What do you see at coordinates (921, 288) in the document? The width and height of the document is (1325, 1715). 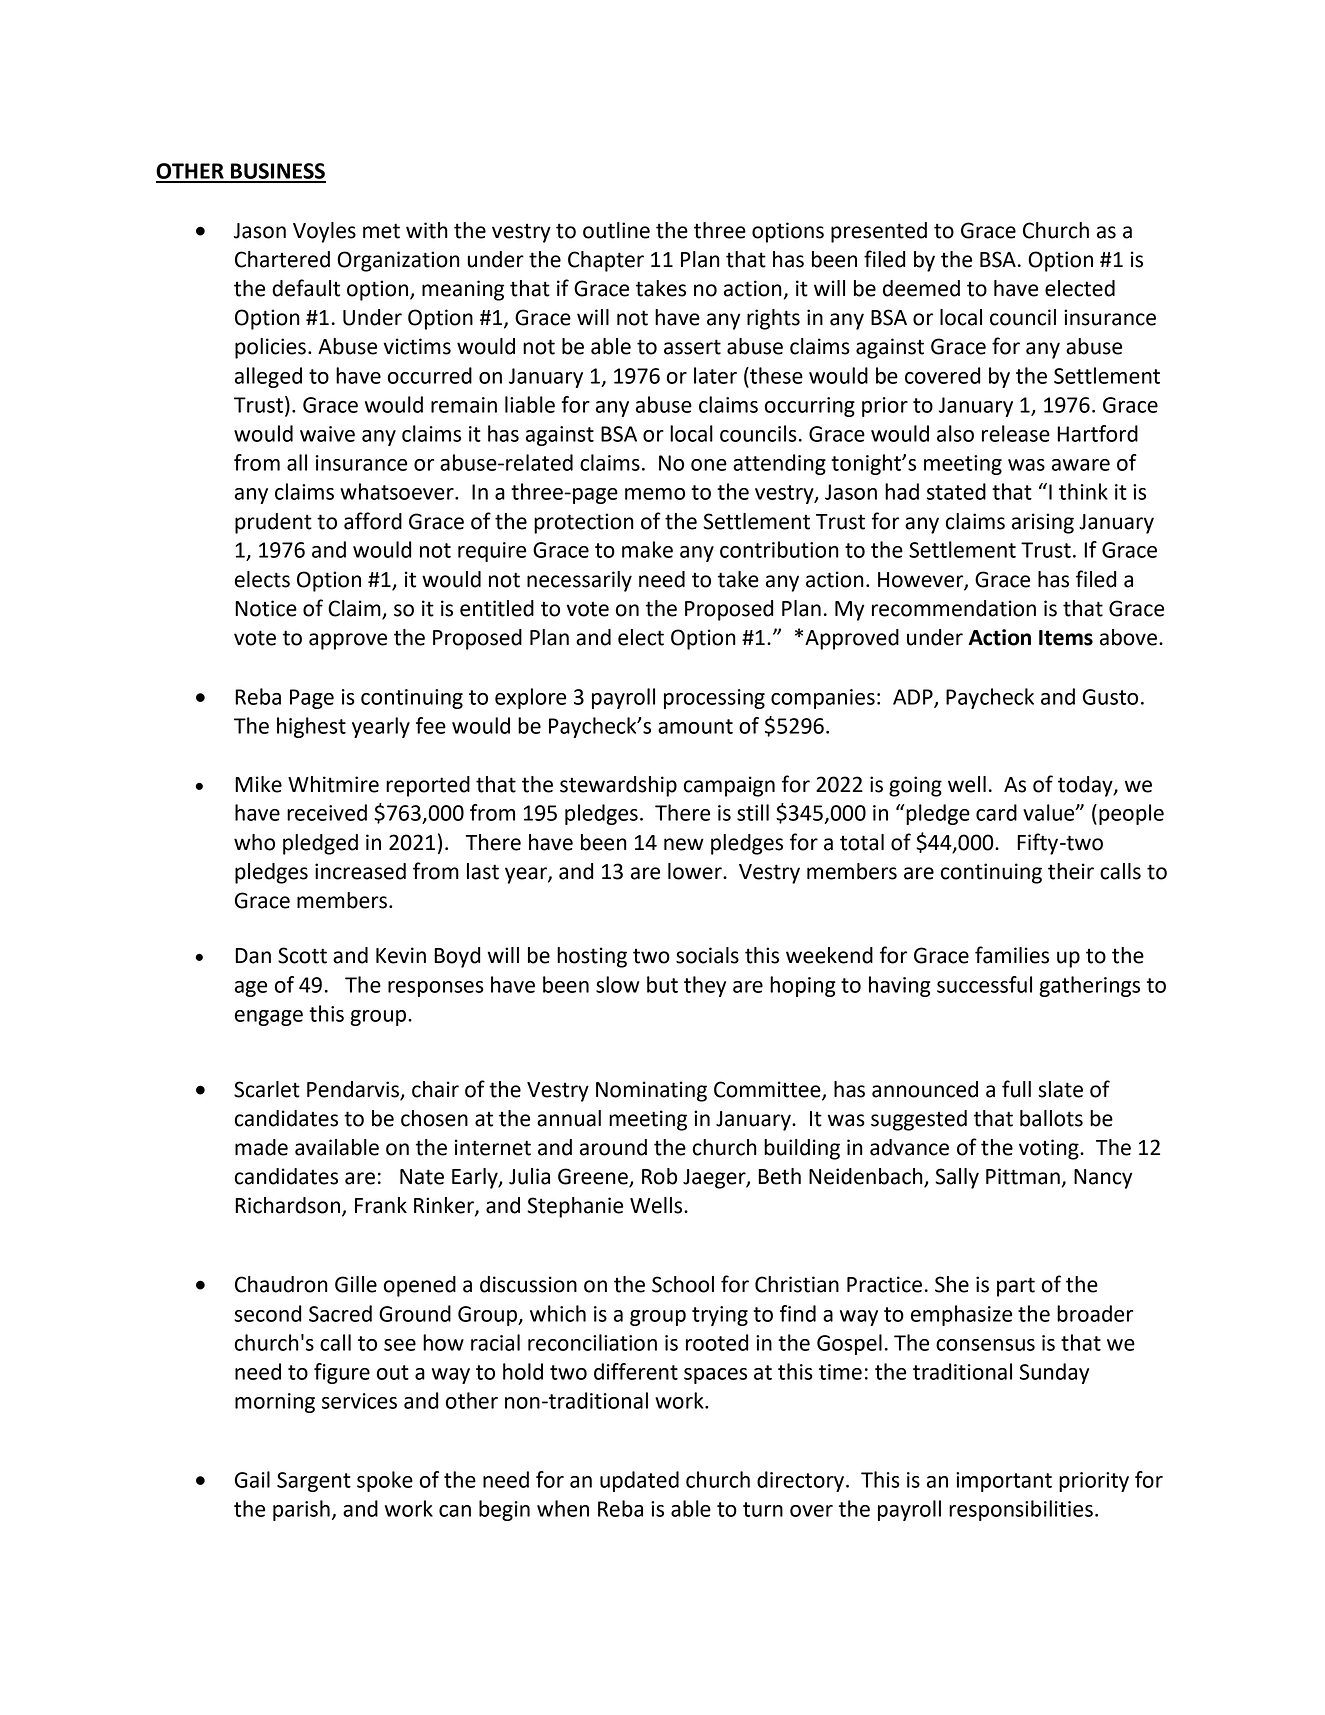 I see `deemed` at bounding box center [921, 288].
